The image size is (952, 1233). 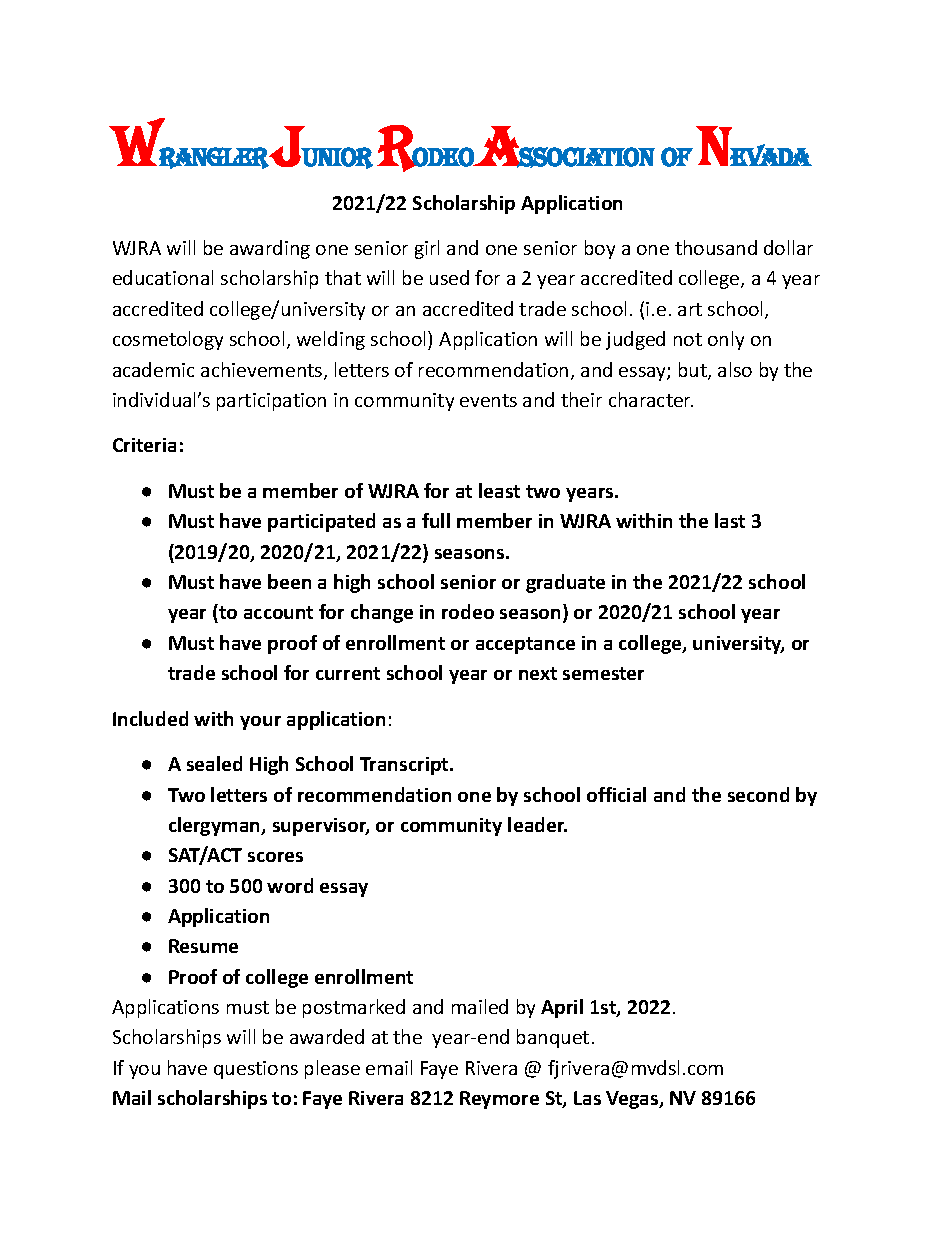 I want to click on second, so click(x=758, y=794).
